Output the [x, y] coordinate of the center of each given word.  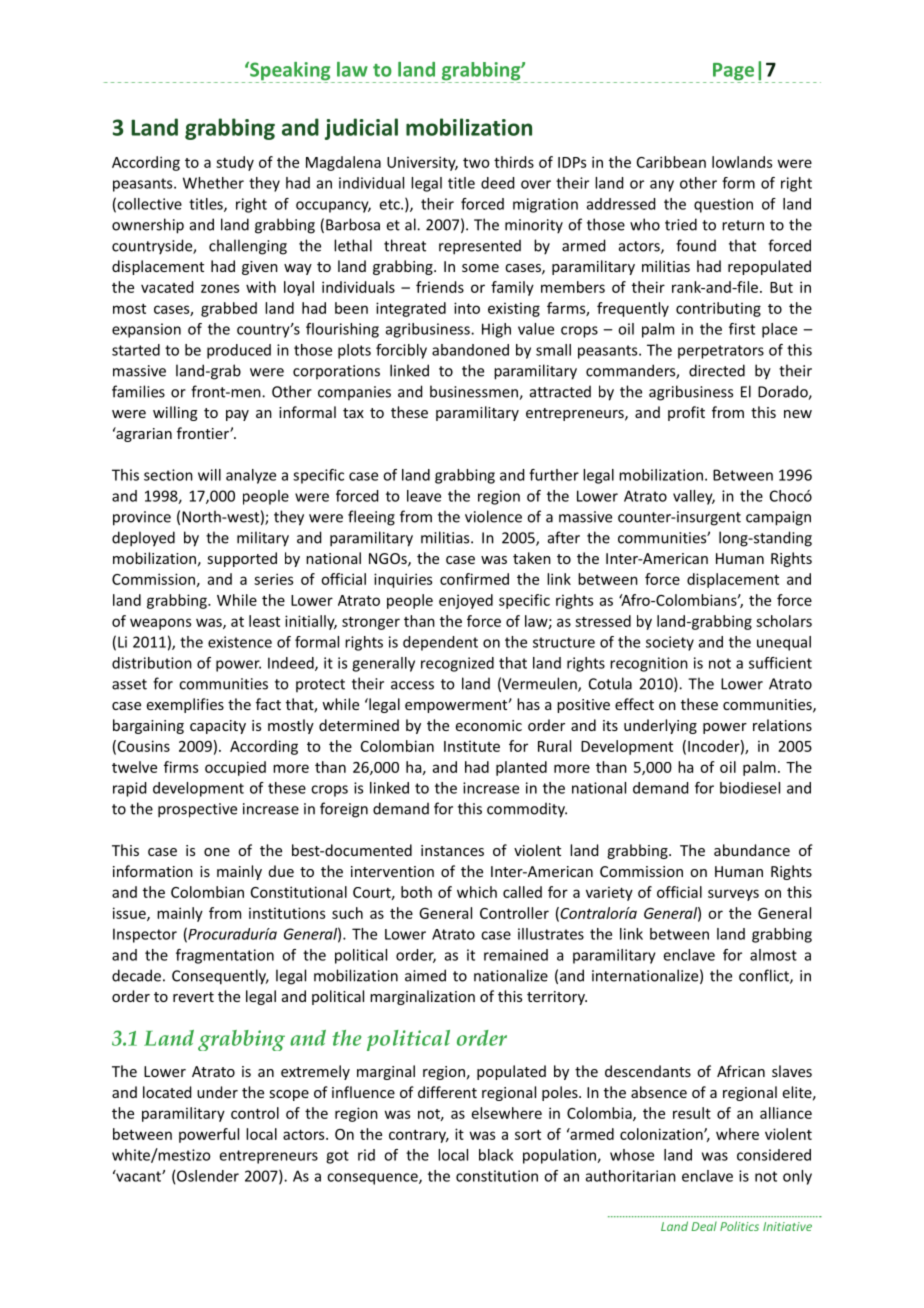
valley [694, 497]
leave [424, 496]
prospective [197, 810]
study [235, 163]
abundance [752, 850]
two [476, 163]
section [168, 475]
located [167, 1092]
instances [452, 850]
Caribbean [671, 162]
